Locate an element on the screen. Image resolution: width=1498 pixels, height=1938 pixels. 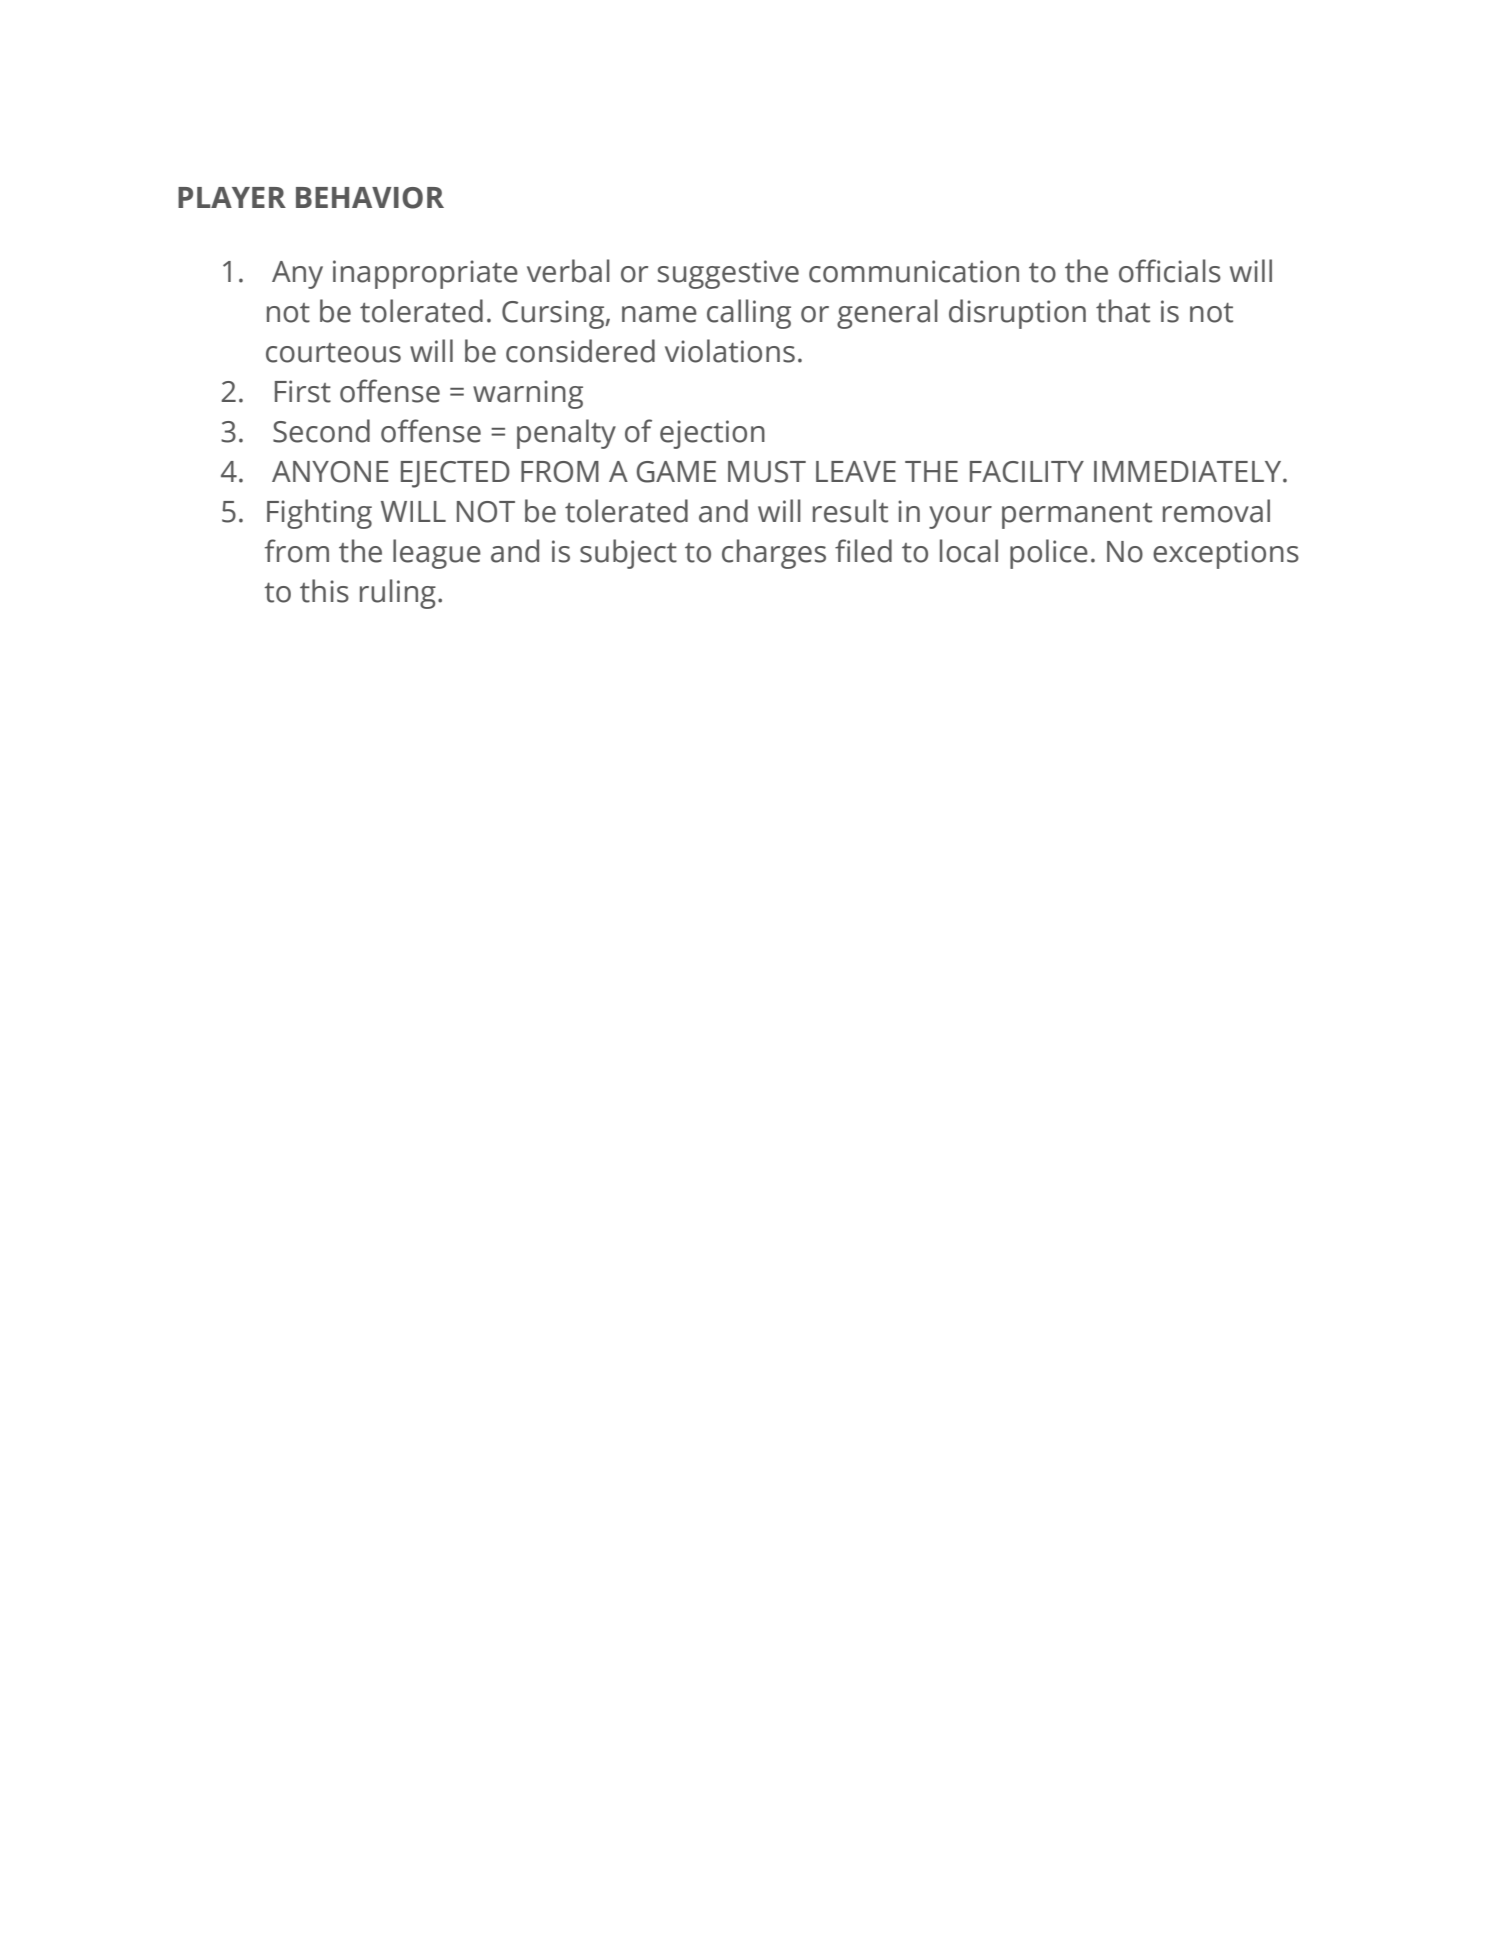
BEHAVIOR is located at coordinates (370, 198).
